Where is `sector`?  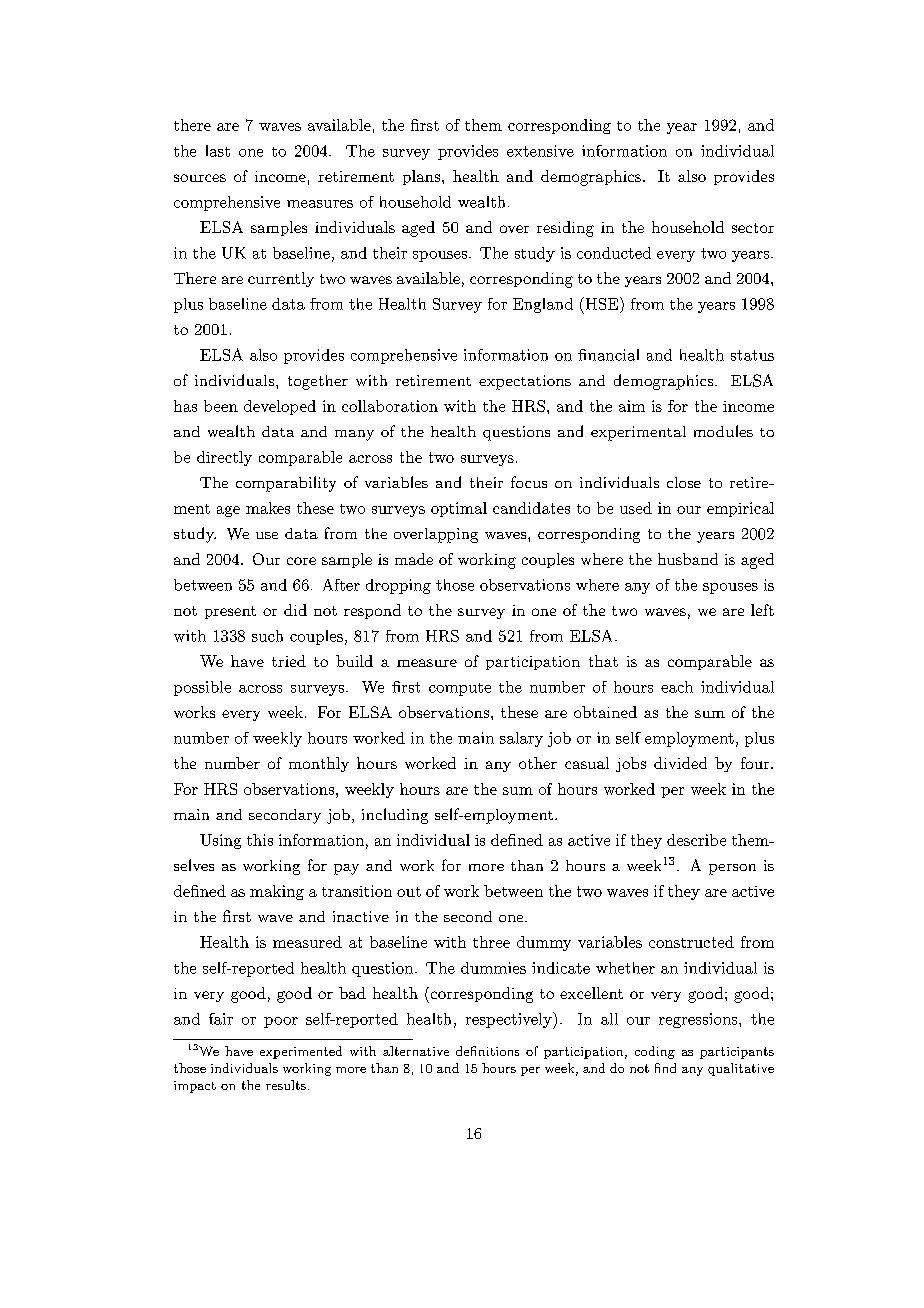
sector is located at coordinates (753, 228).
